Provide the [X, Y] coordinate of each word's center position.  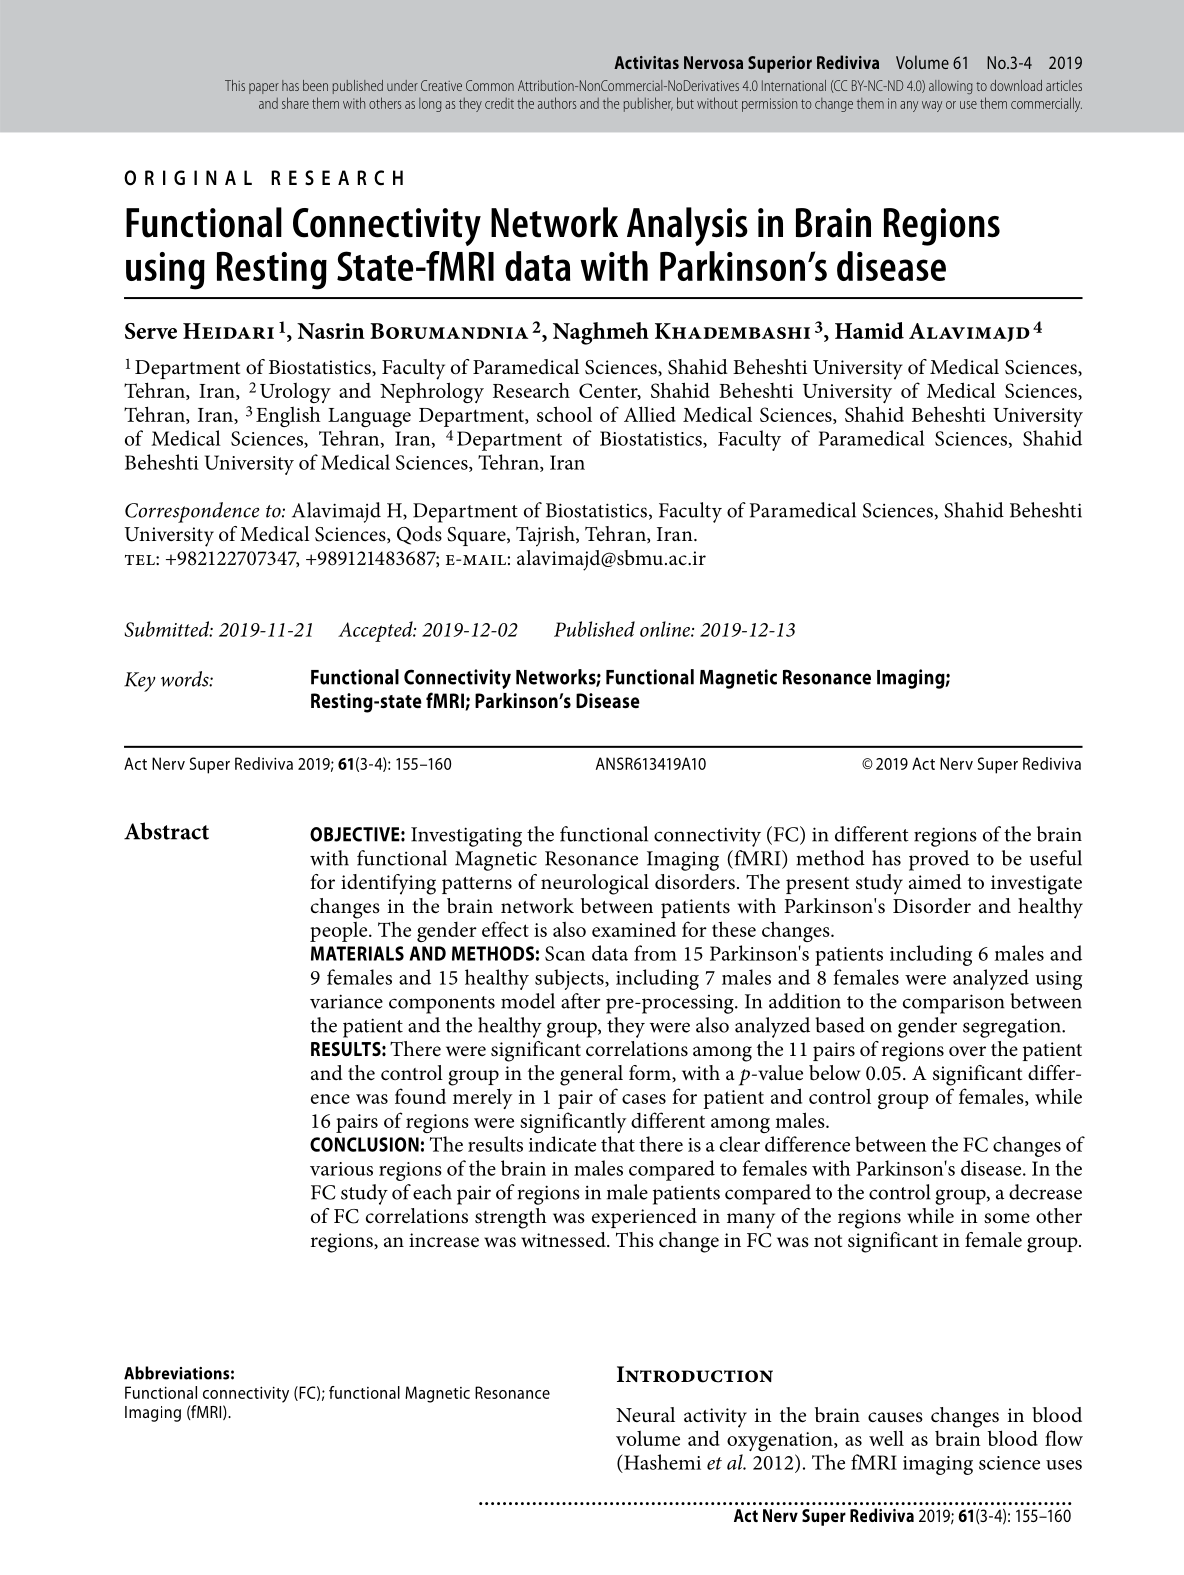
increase [444, 1240]
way [932, 106]
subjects [570, 979]
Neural [645, 1415]
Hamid [869, 330]
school [564, 414]
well [886, 1438]
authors [557, 103]
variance [346, 1001]
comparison [954, 1004]
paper [264, 88]
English [288, 416]
